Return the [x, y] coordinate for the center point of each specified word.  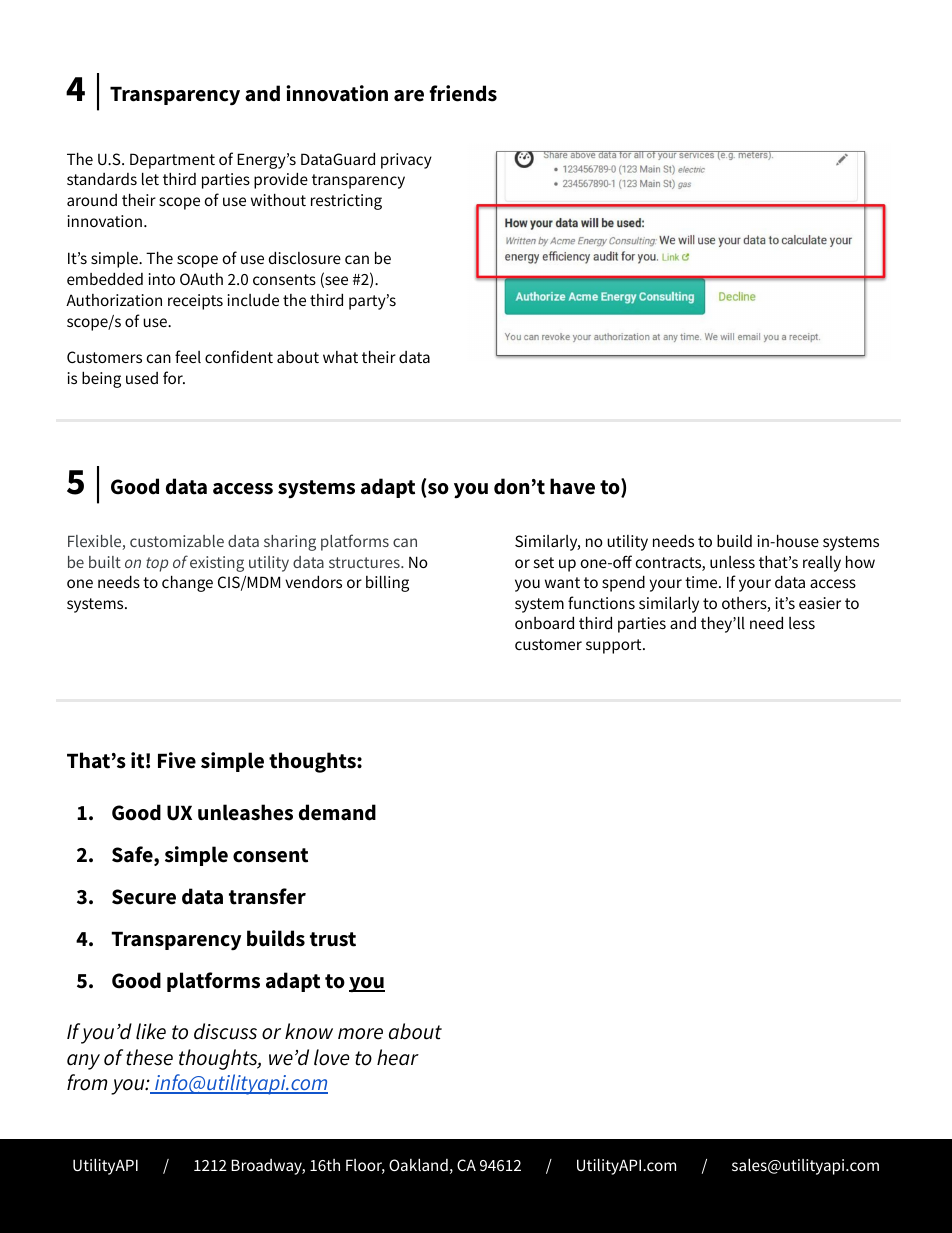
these [149, 1057]
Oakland [418, 1164]
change [187, 583]
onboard [544, 622]
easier [820, 603]
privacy [406, 161]
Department [172, 161]
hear [398, 1057]
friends [463, 93]
